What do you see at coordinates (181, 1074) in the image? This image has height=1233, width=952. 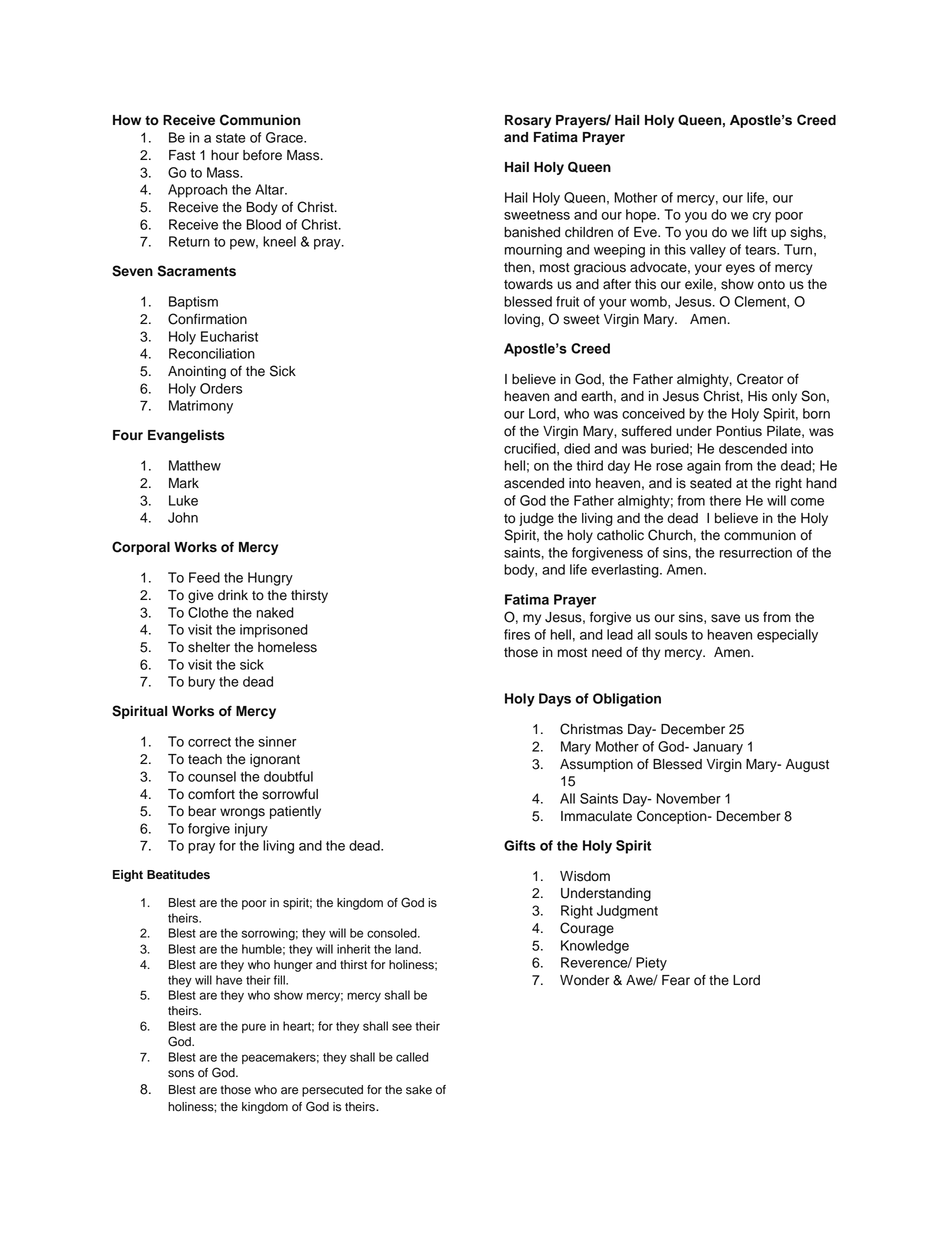 I see `sons` at bounding box center [181, 1074].
